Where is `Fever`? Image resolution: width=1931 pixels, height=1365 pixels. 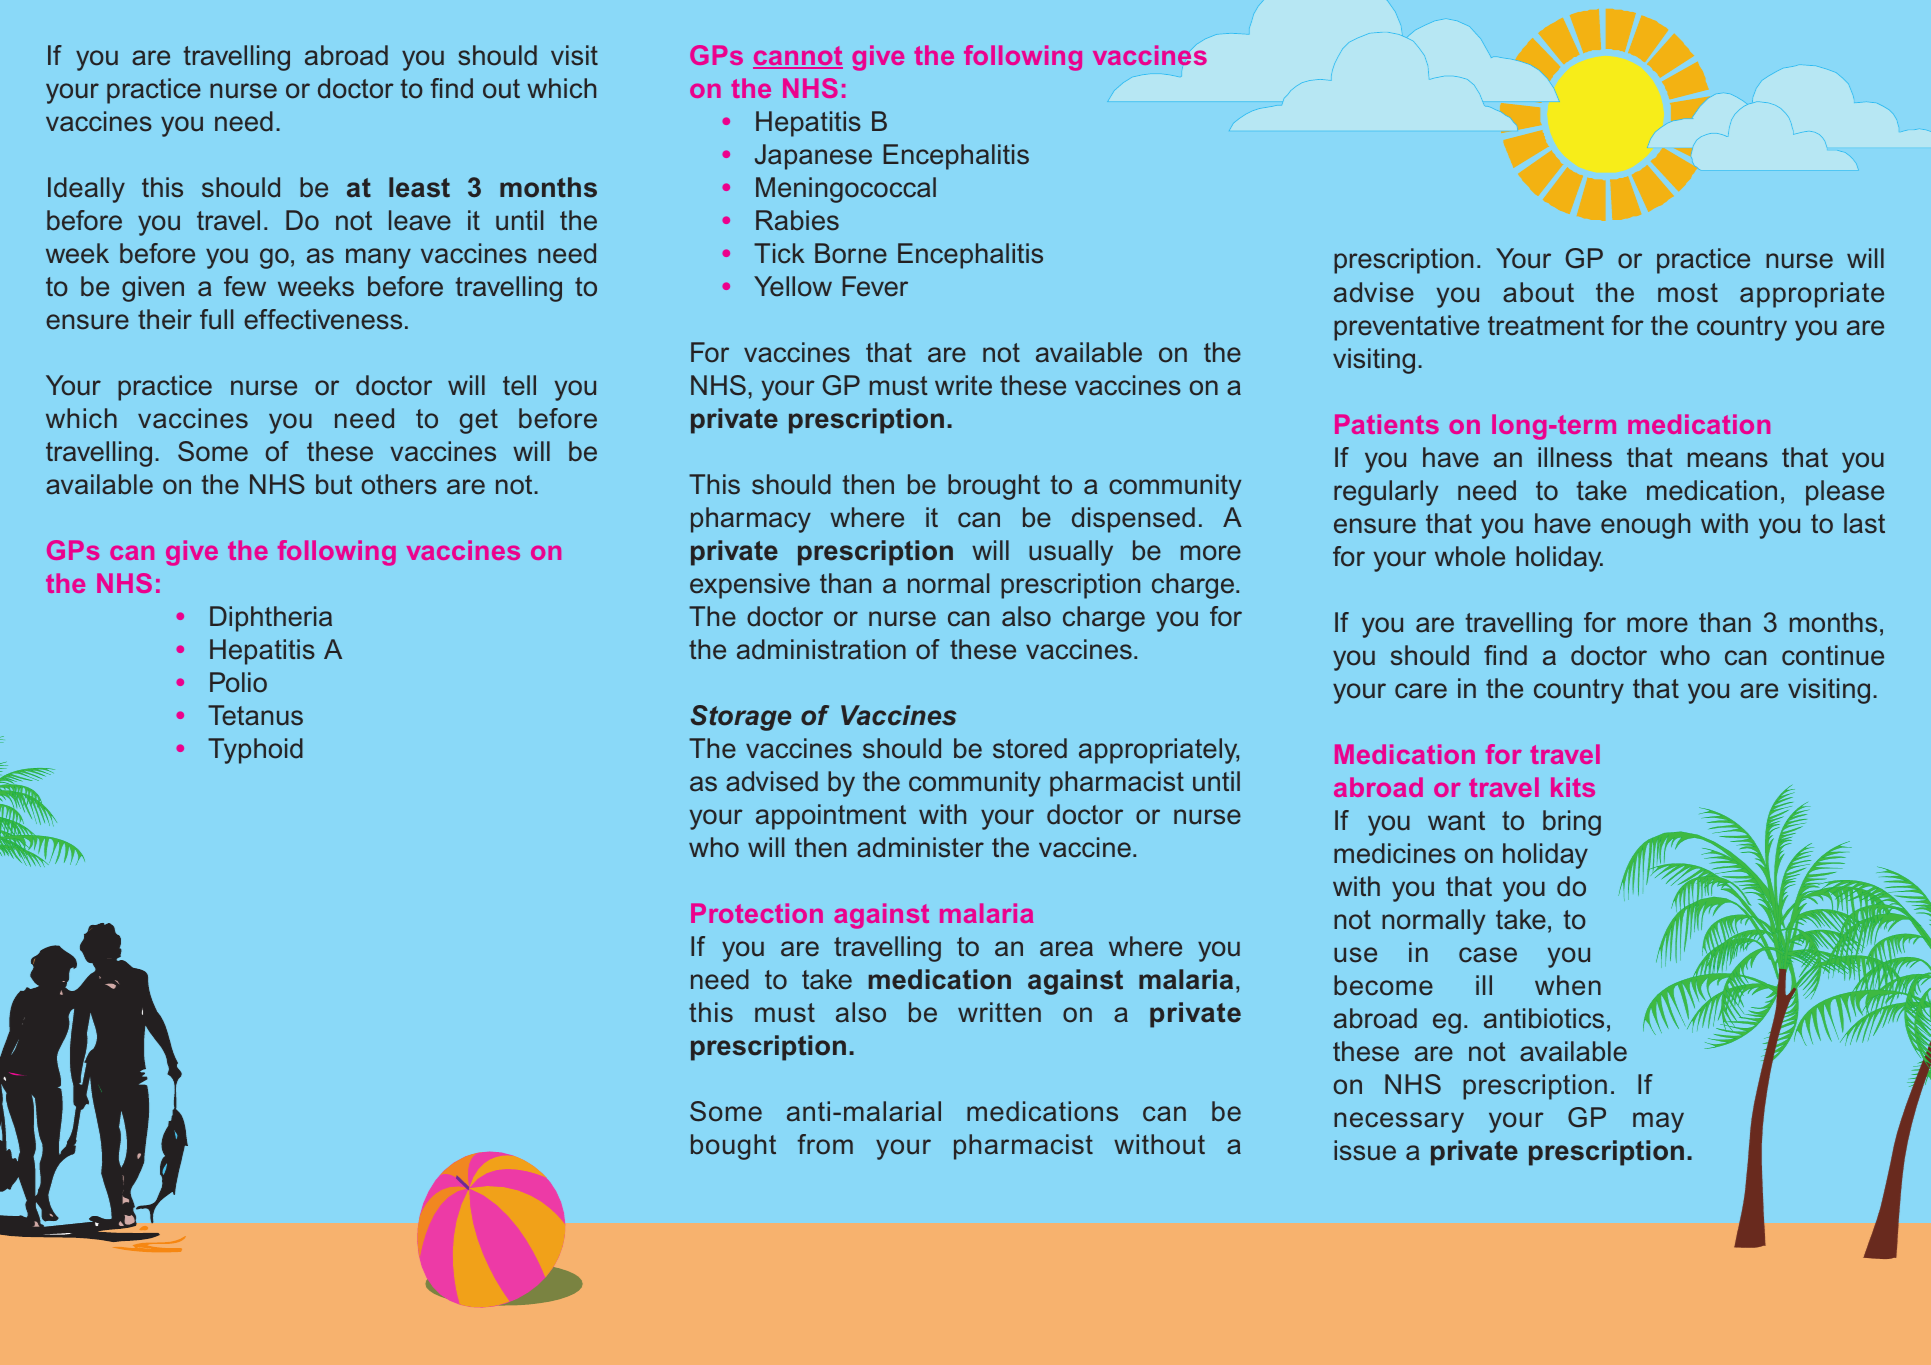 Fever is located at coordinates (875, 286).
